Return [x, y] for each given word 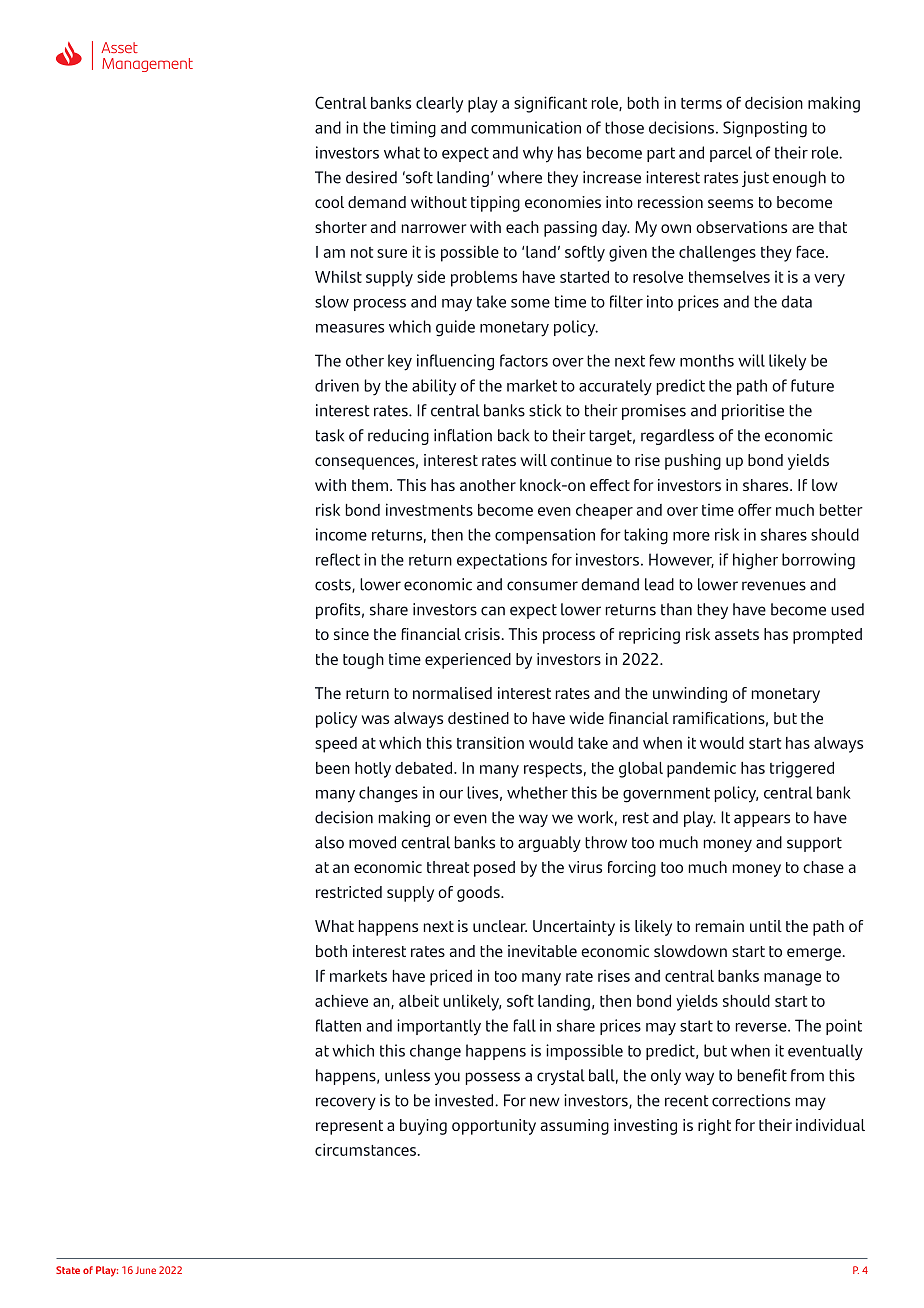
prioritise [753, 412]
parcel [731, 154]
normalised [452, 693]
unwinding [690, 695]
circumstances [365, 1149]
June [145, 1270]
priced [451, 977]
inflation [463, 435]
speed [336, 745]
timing [413, 129]
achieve [341, 1001]
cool [329, 202]
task [330, 435]
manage [792, 979]
